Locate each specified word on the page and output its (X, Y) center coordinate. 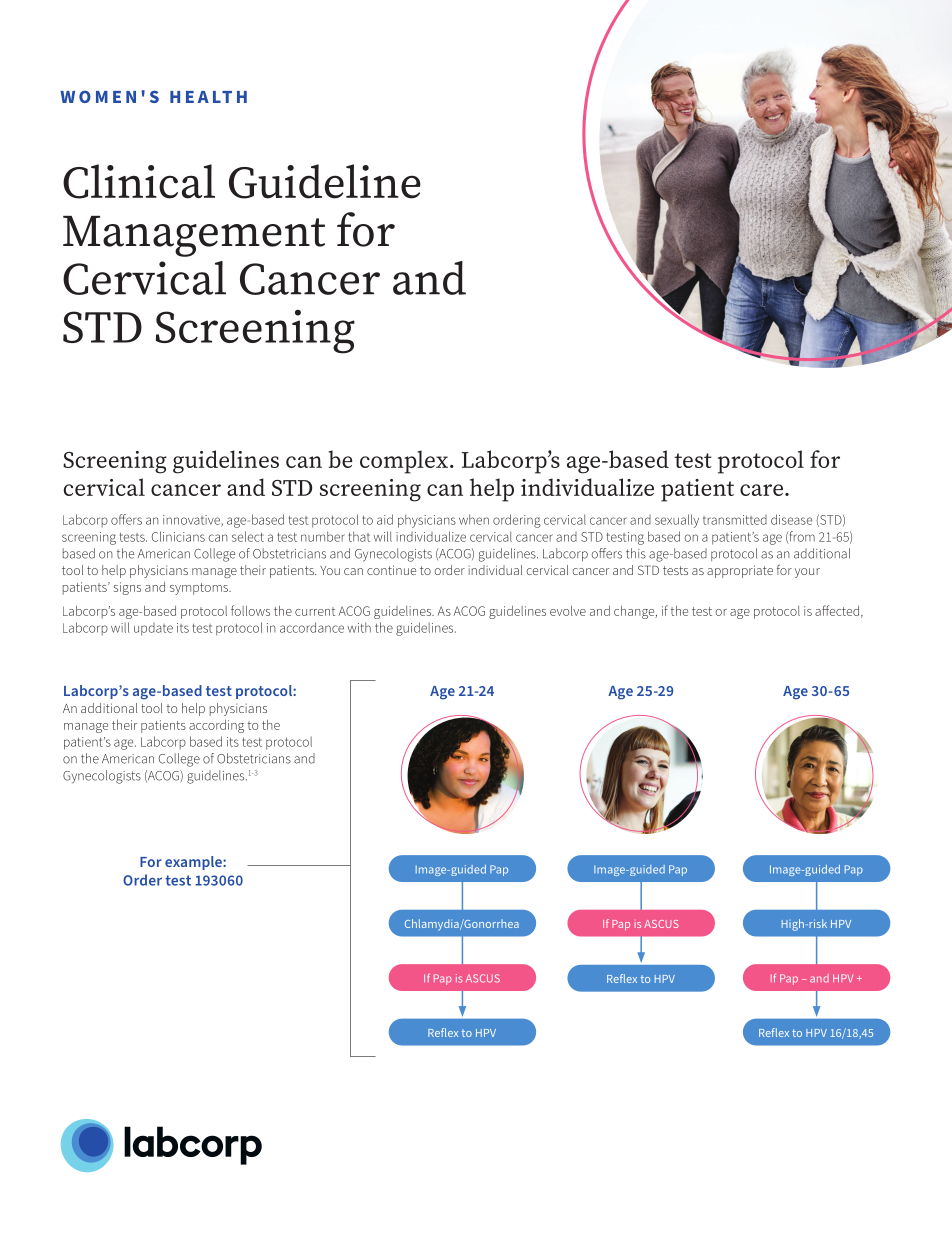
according (216, 726)
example (194, 863)
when (474, 519)
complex (404, 462)
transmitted (735, 520)
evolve (568, 611)
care (761, 490)
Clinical (139, 181)
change (635, 612)
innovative (192, 521)
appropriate (740, 571)
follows (250, 610)
